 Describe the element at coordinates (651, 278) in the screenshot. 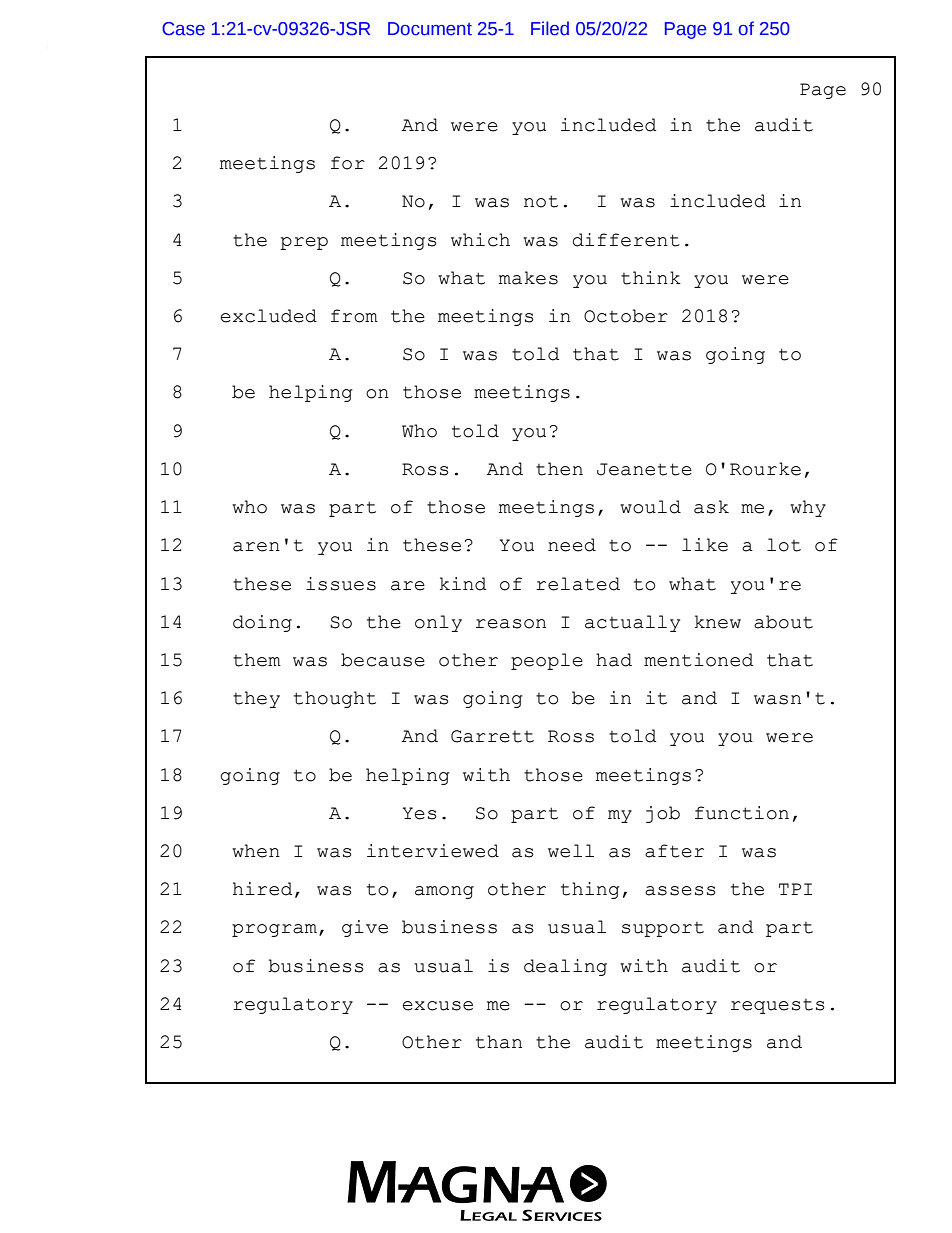

I see `think` at that location.
